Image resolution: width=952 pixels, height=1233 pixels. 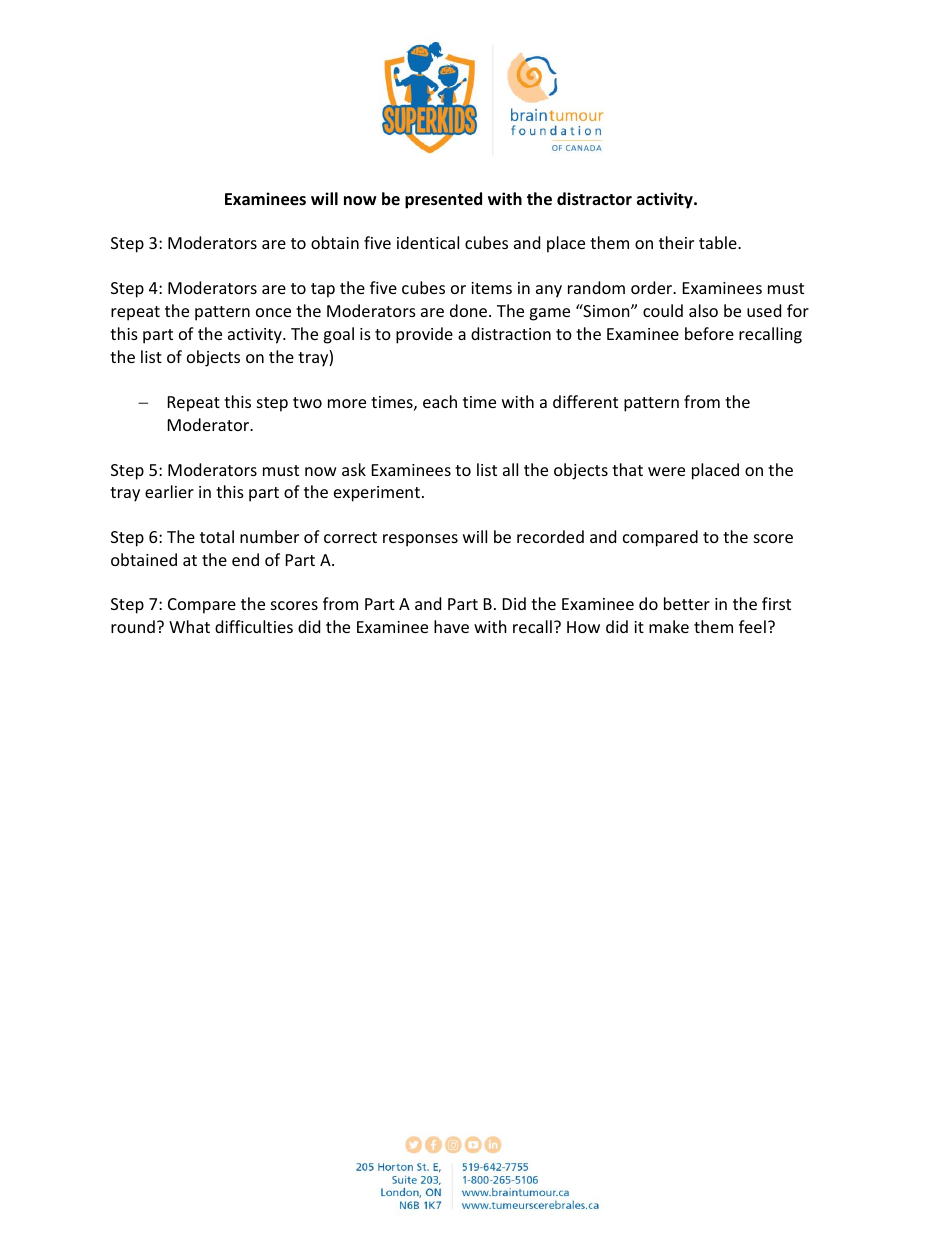 I want to click on What, so click(x=189, y=626).
